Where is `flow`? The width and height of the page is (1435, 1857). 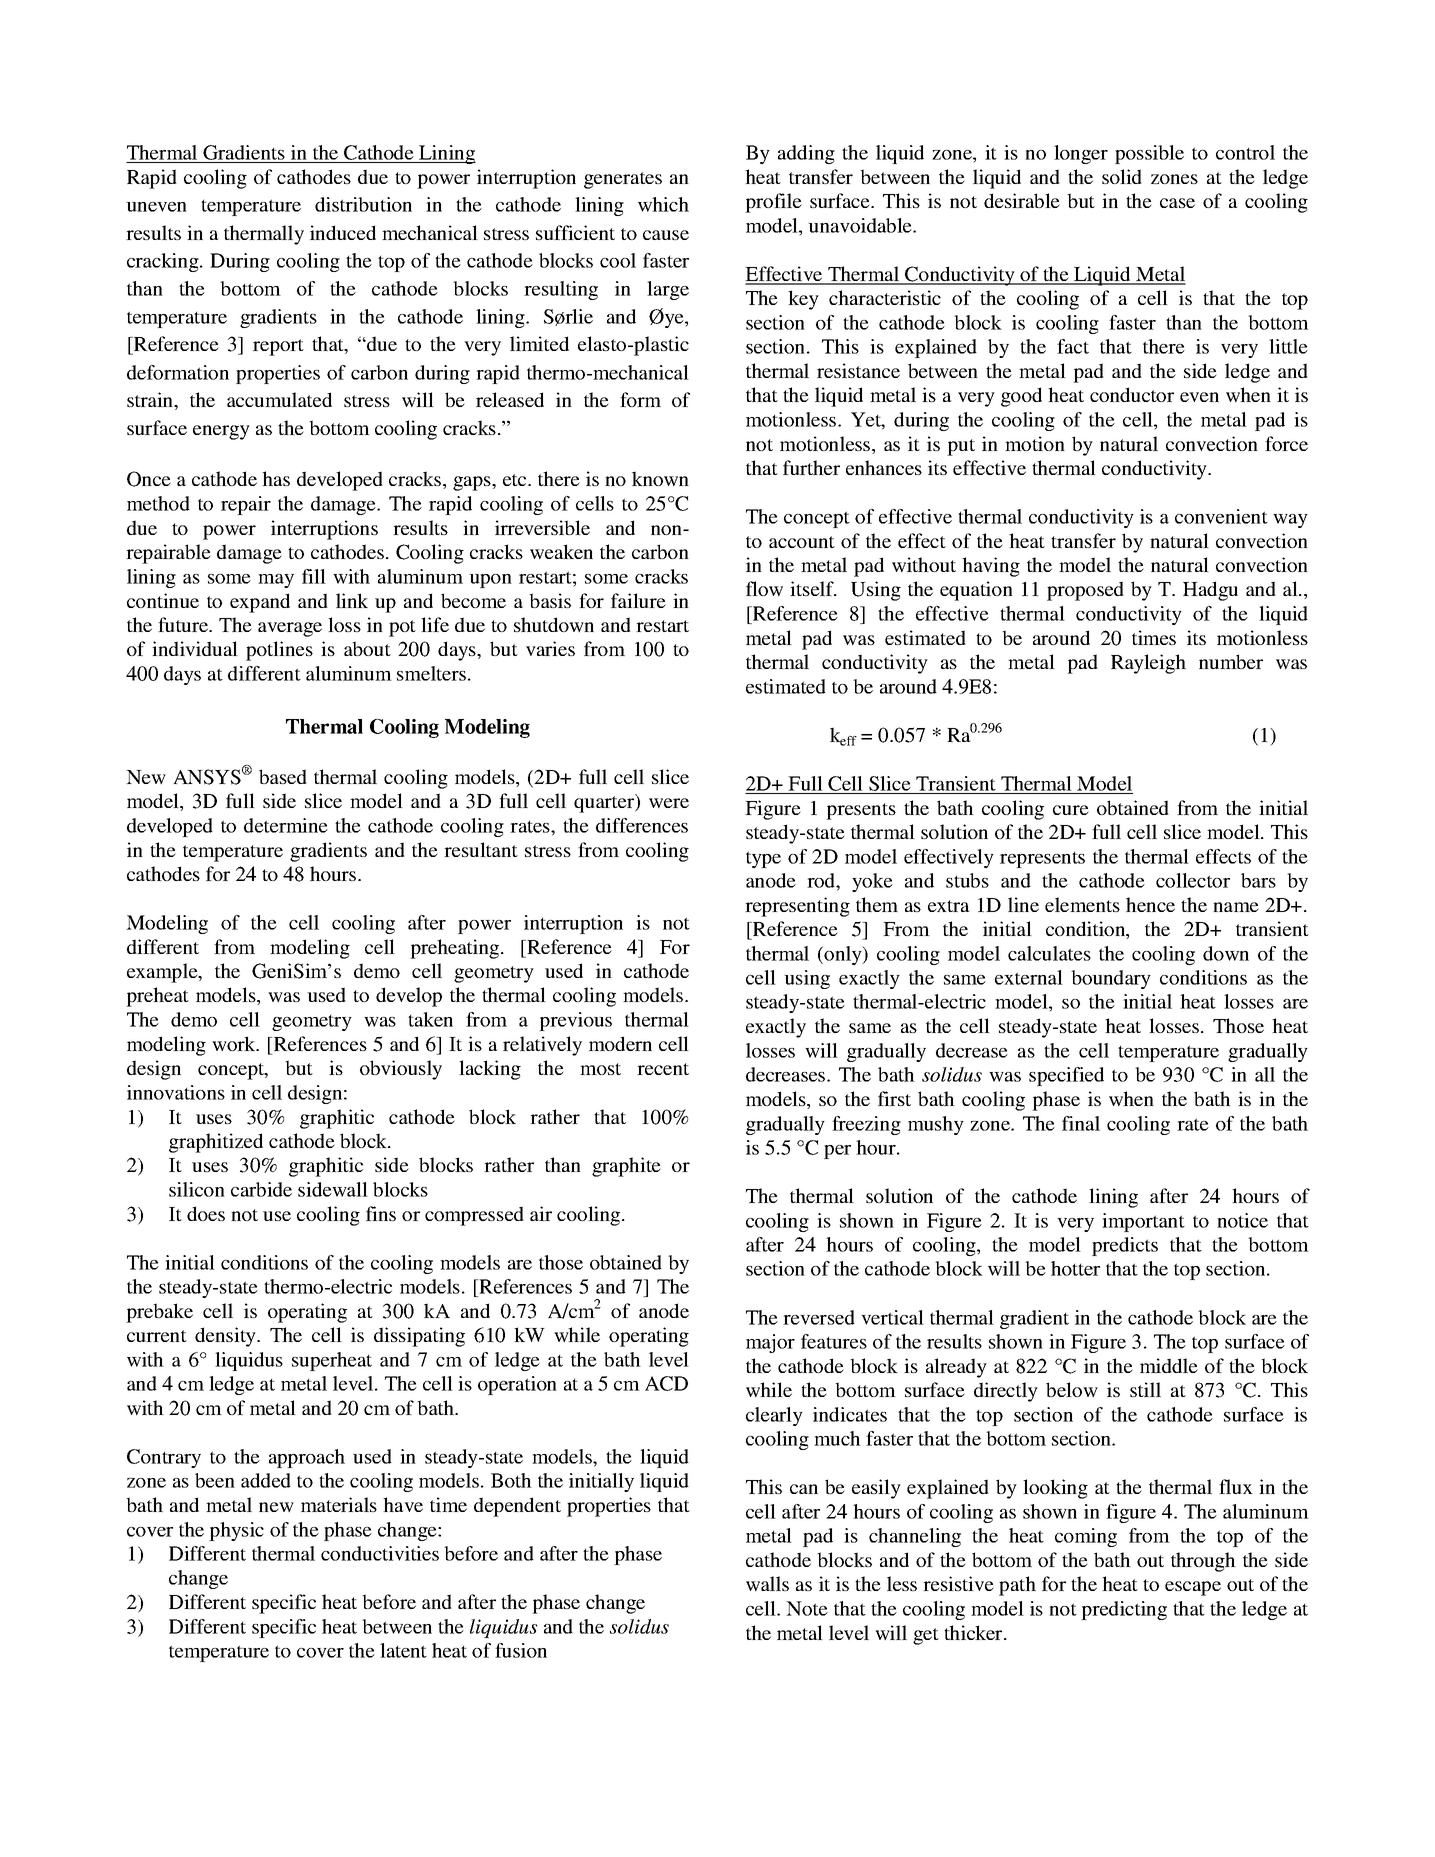 flow is located at coordinates (764, 588).
